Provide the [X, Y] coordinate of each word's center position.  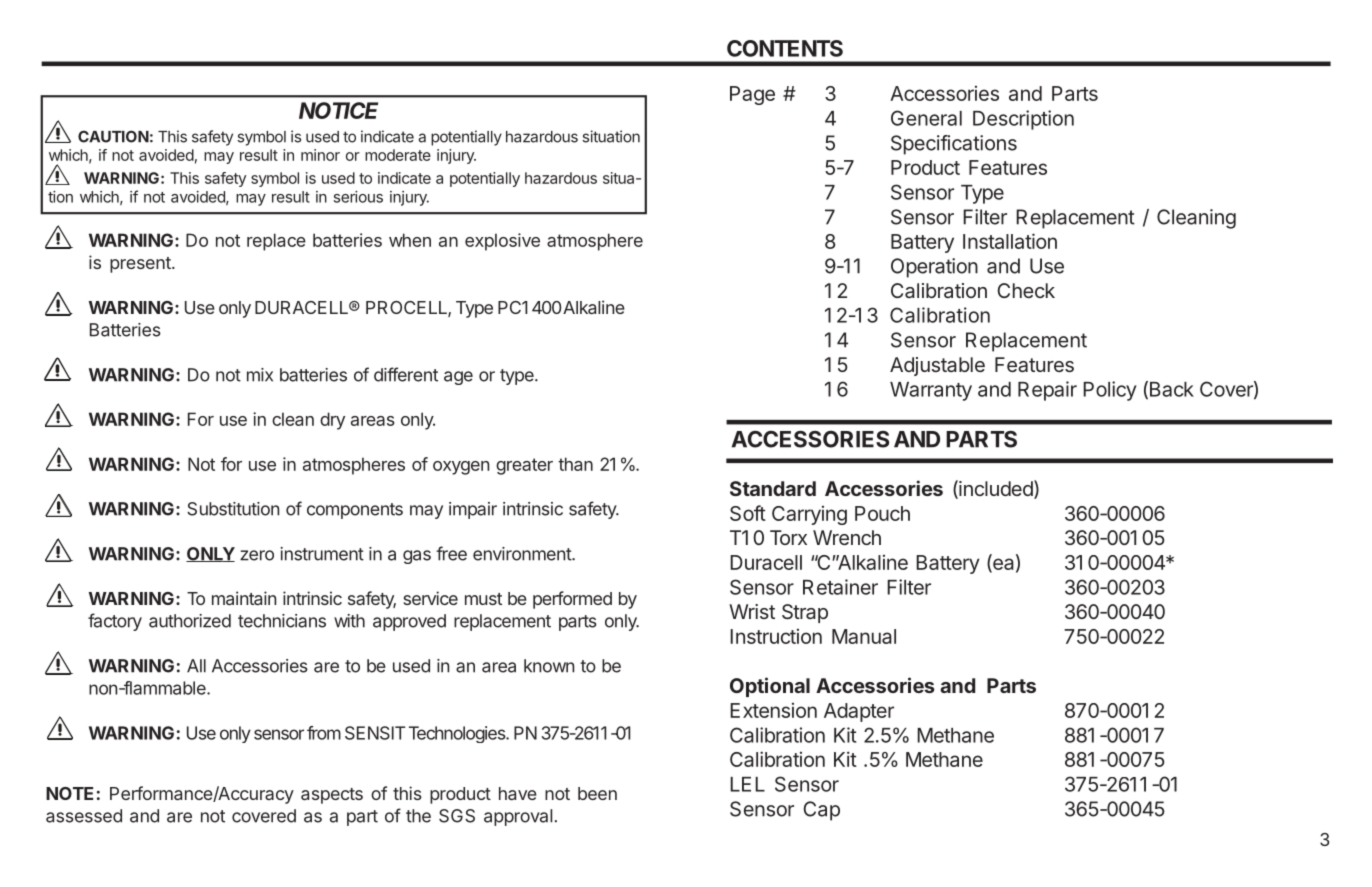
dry [332, 421]
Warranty [931, 391]
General [926, 118]
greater [524, 466]
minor [320, 155]
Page [752, 95]
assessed [84, 816]
